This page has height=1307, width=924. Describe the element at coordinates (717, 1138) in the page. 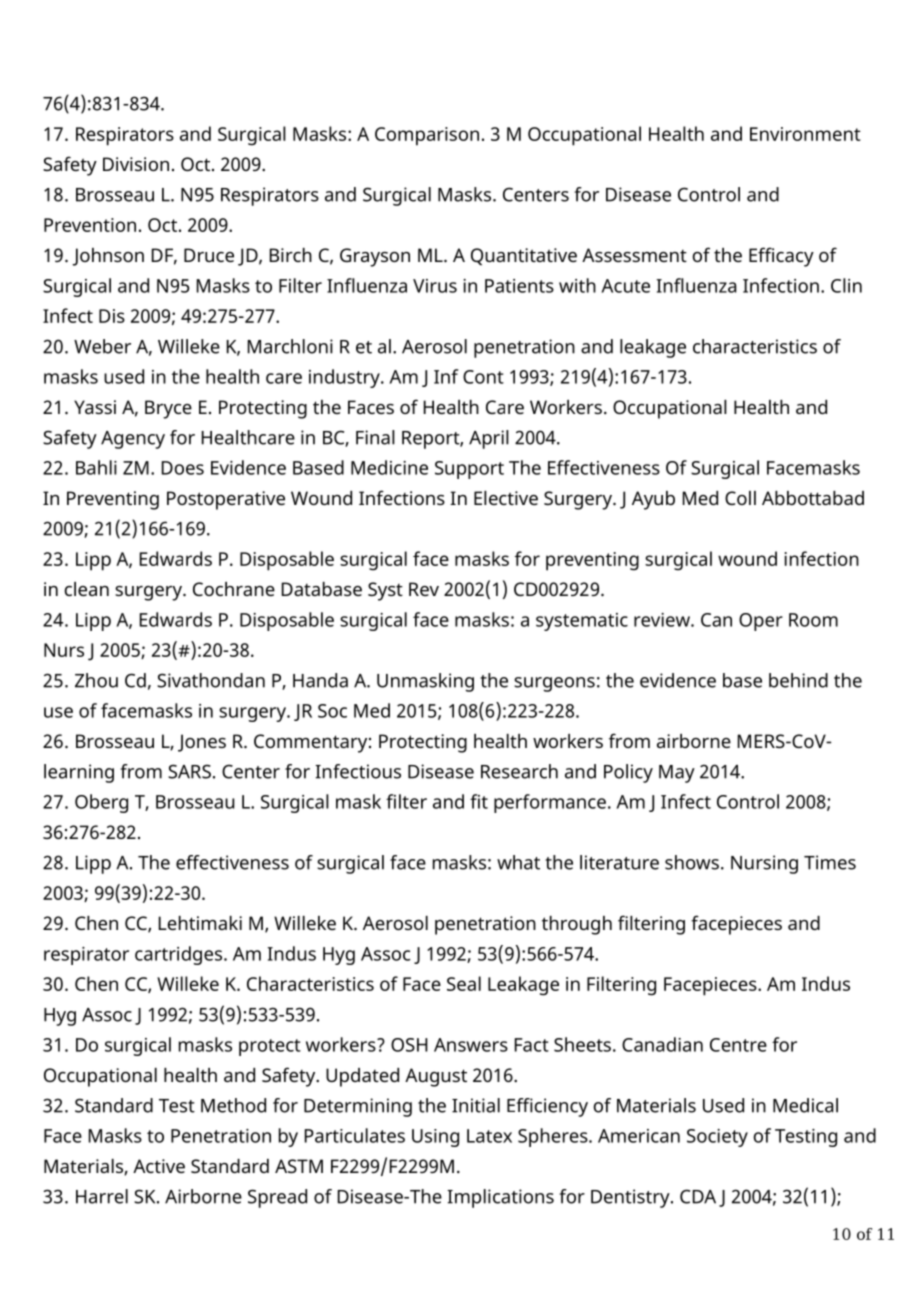

I see `Society` at that location.
